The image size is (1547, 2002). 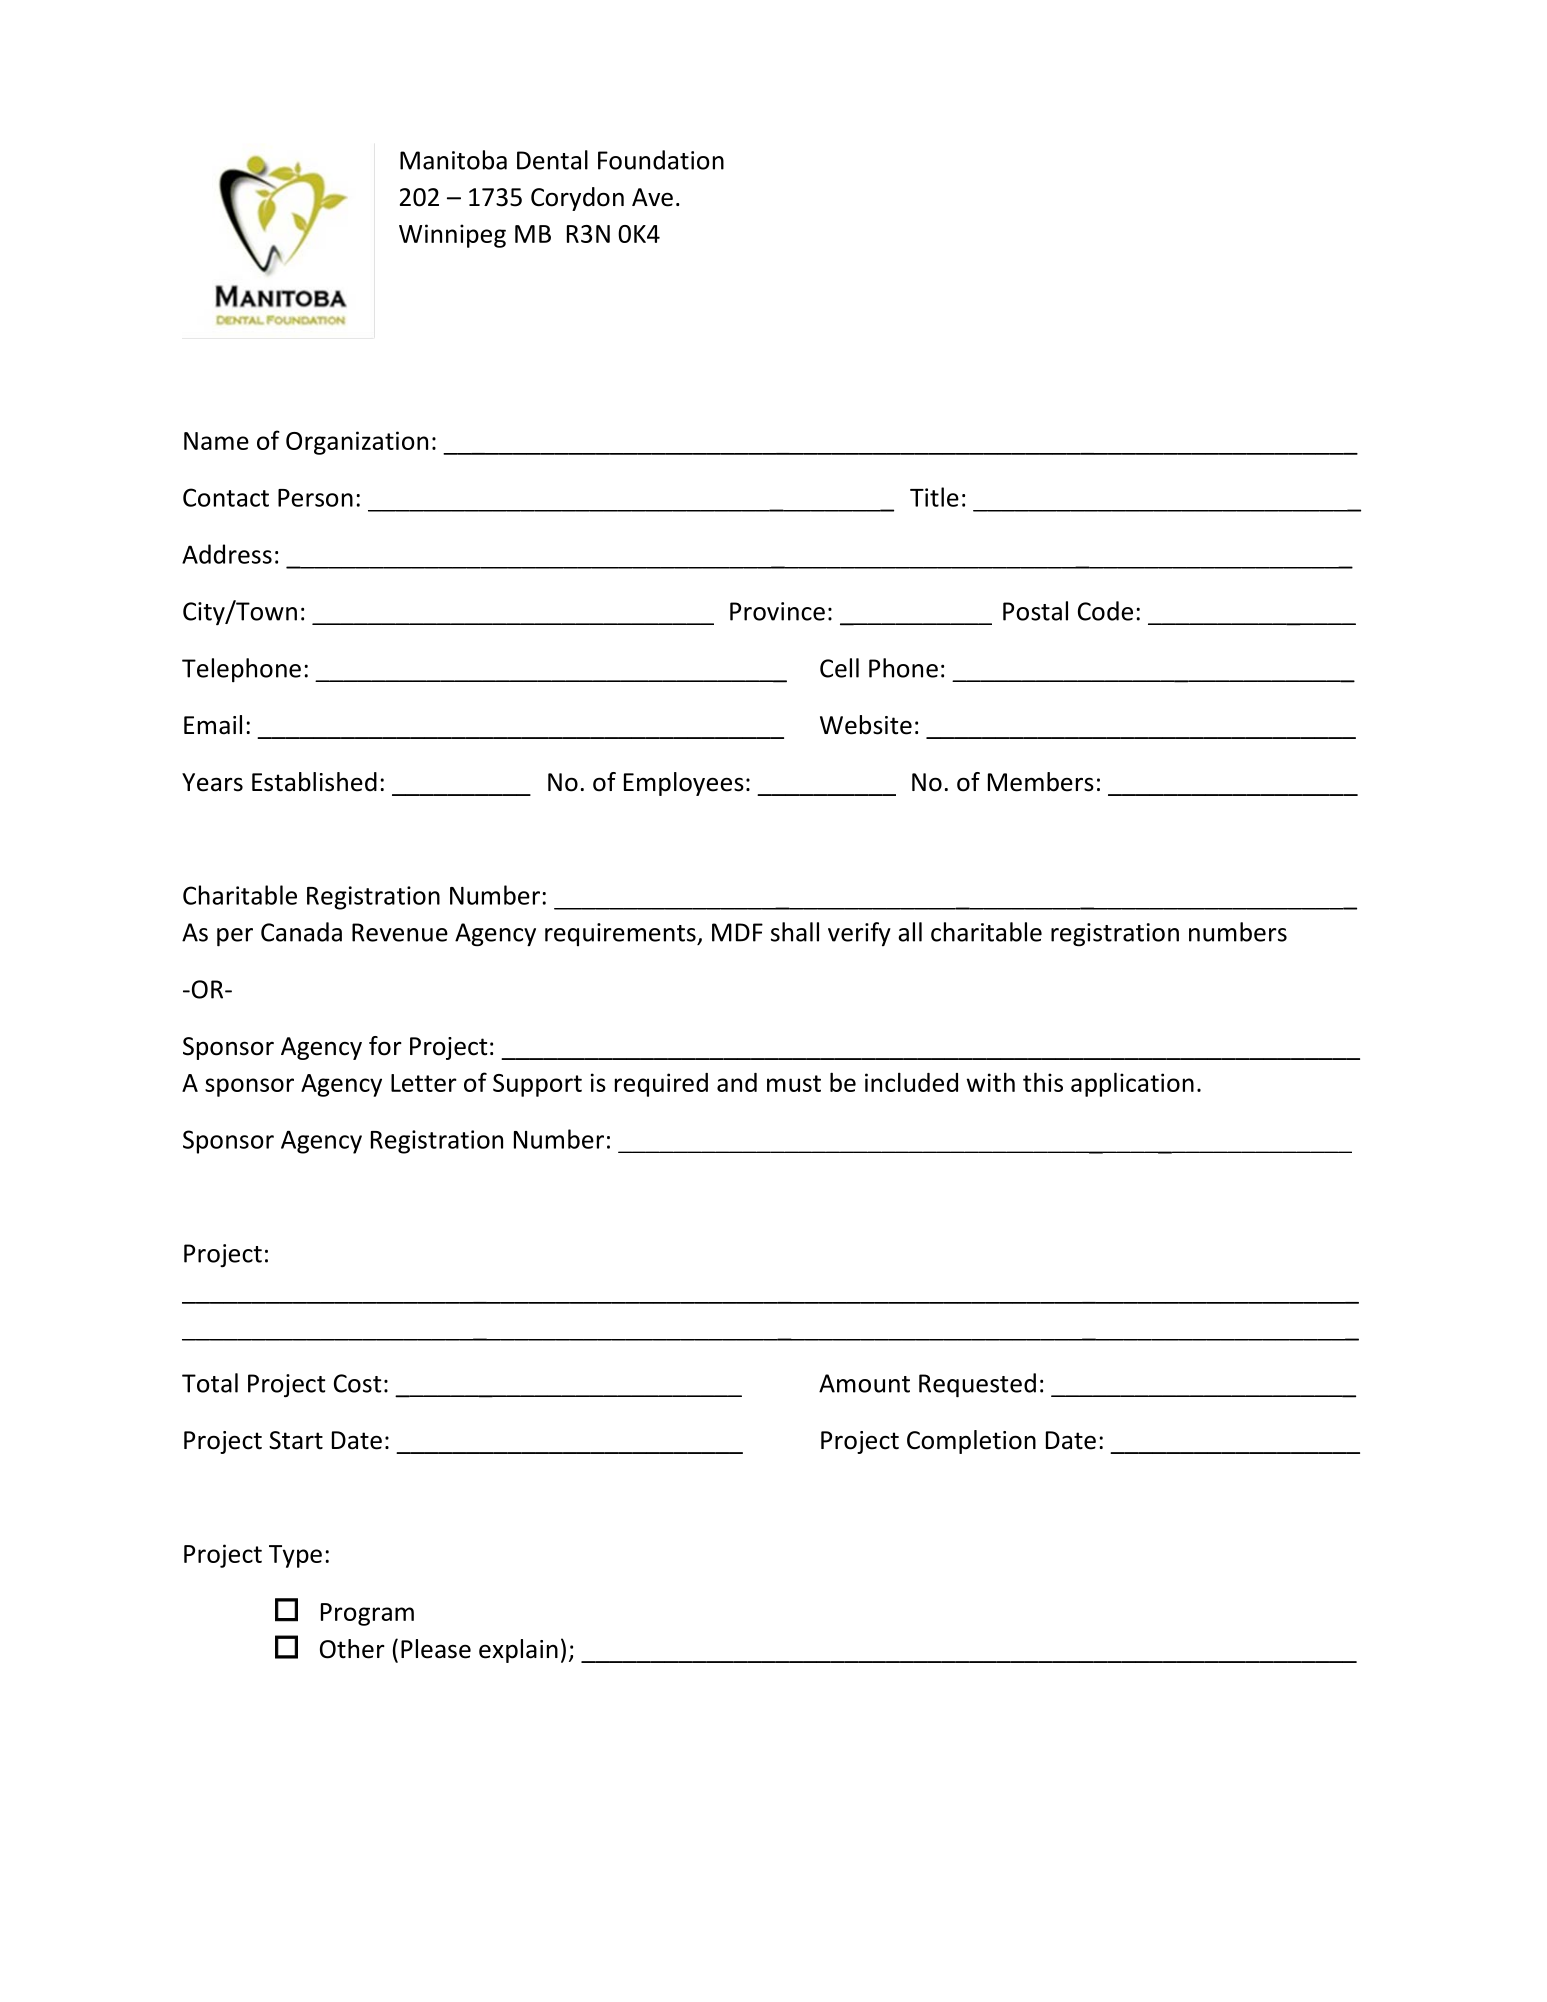 What do you see at coordinates (1041, 782) in the image?
I see `Members` at bounding box center [1041, 782].
